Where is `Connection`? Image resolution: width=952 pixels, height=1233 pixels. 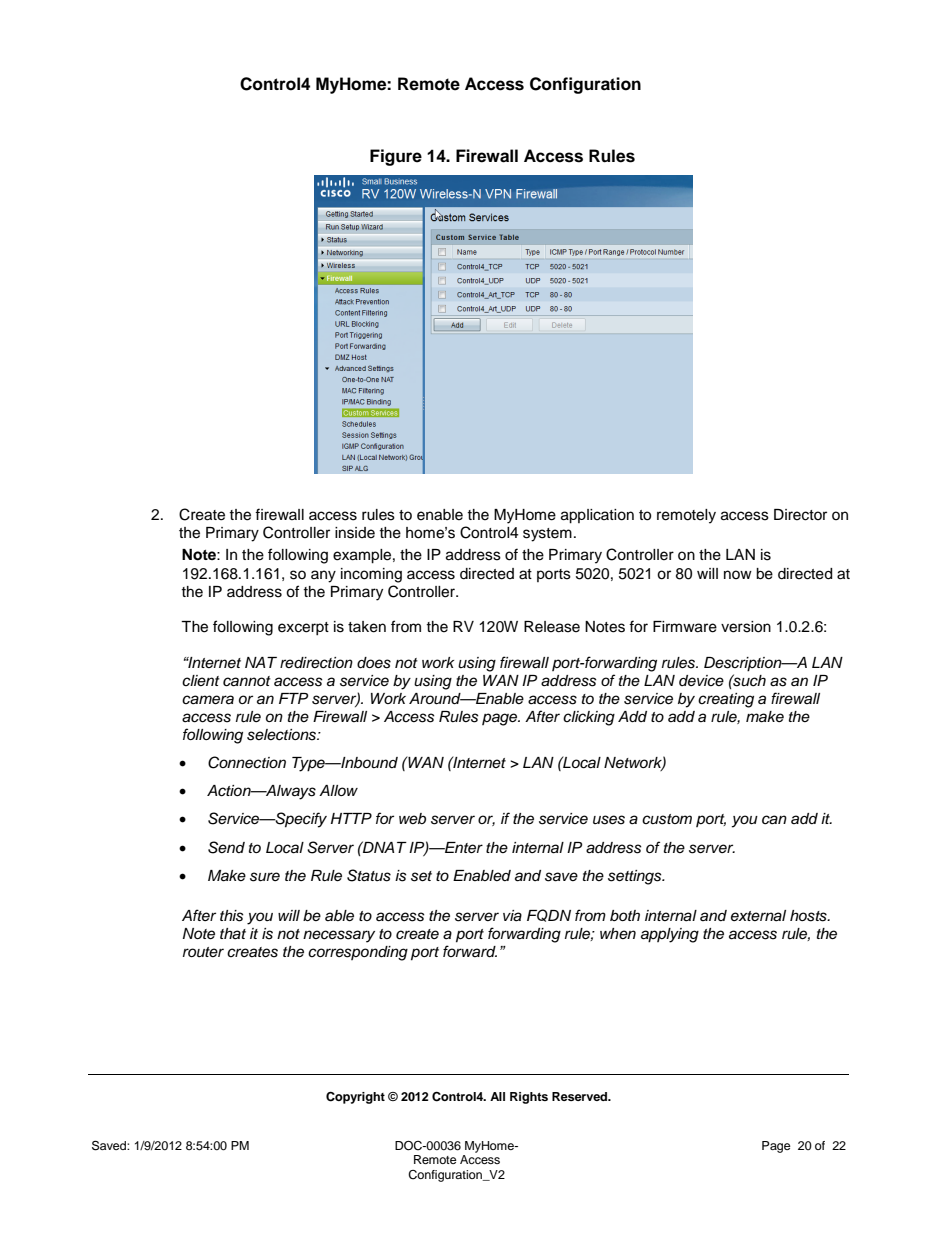 Connection is located at coordinates (247, 762).
